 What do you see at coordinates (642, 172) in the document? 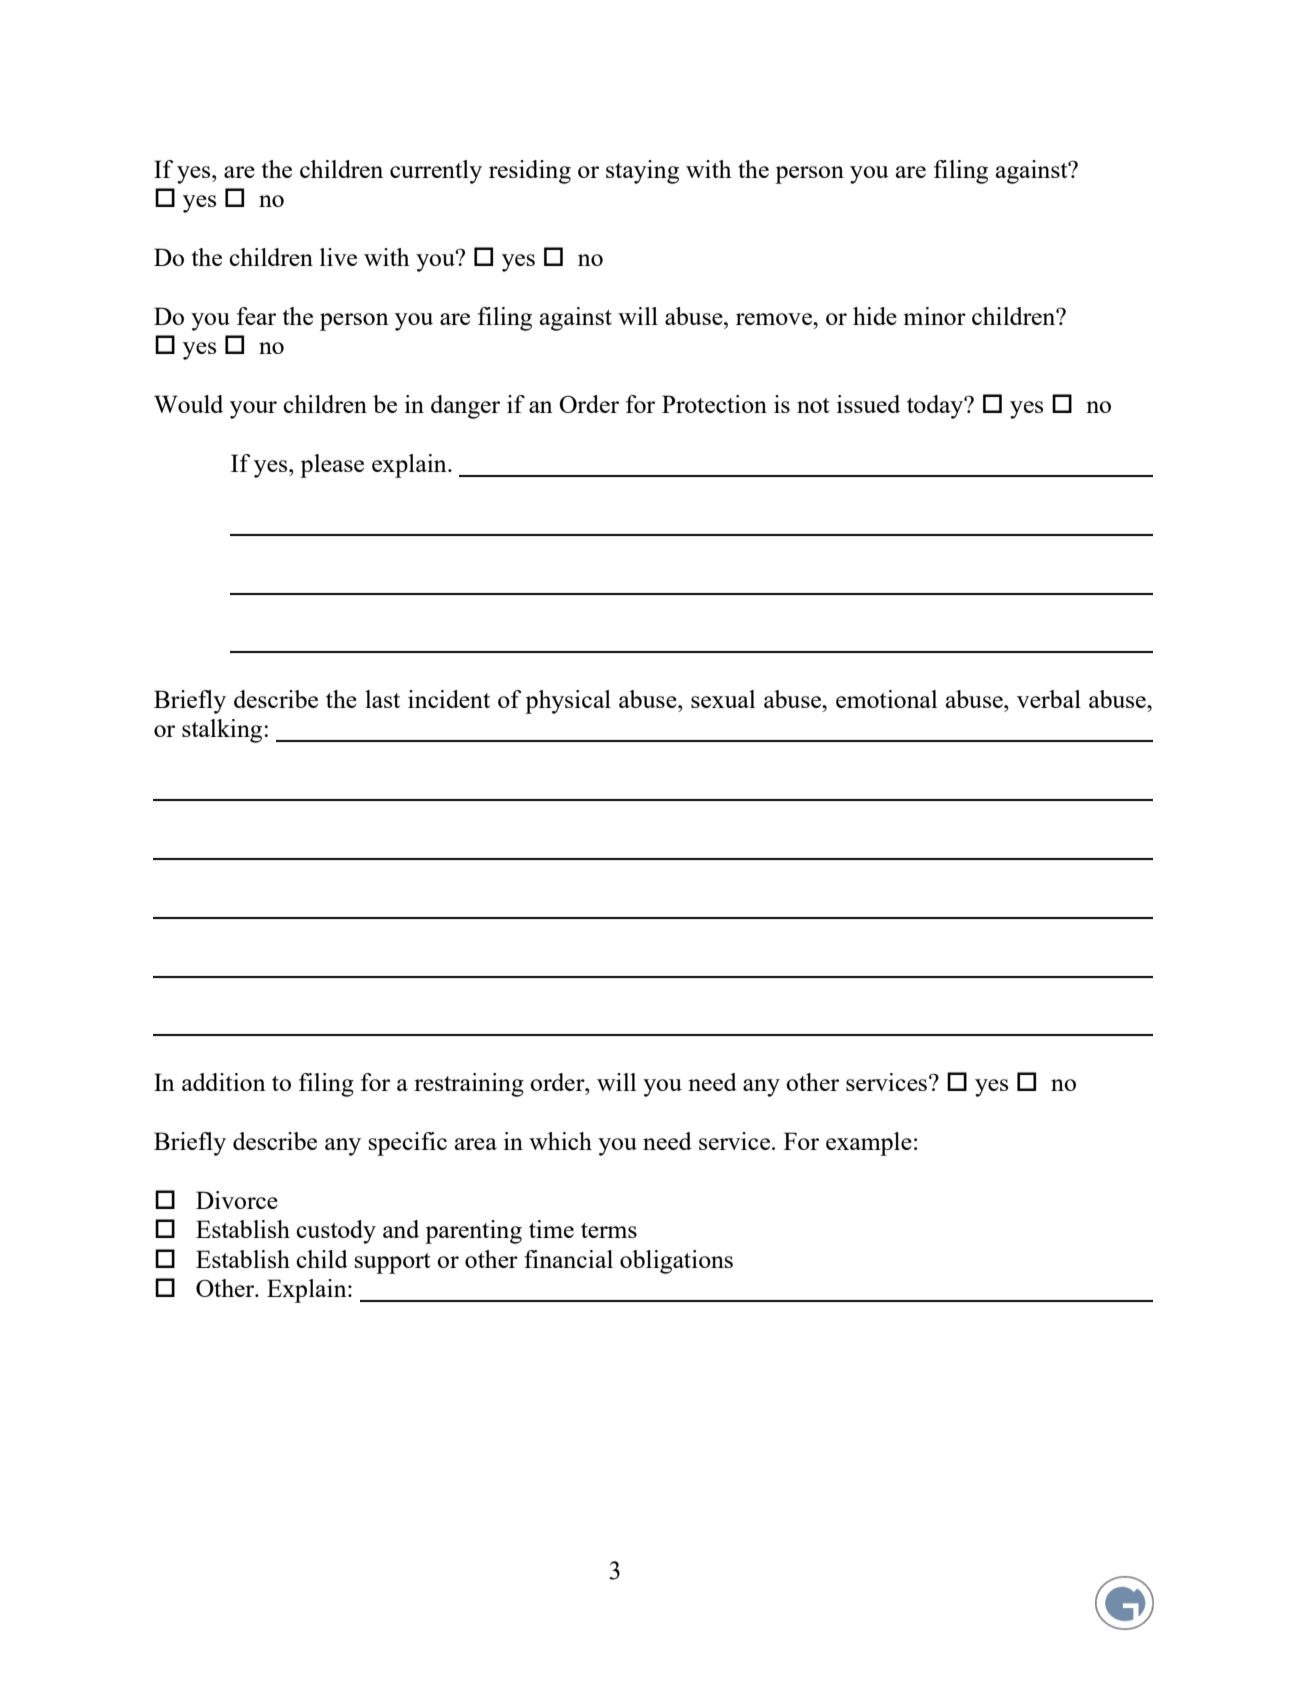
I see `staying` at bounding box center [642, 172].
